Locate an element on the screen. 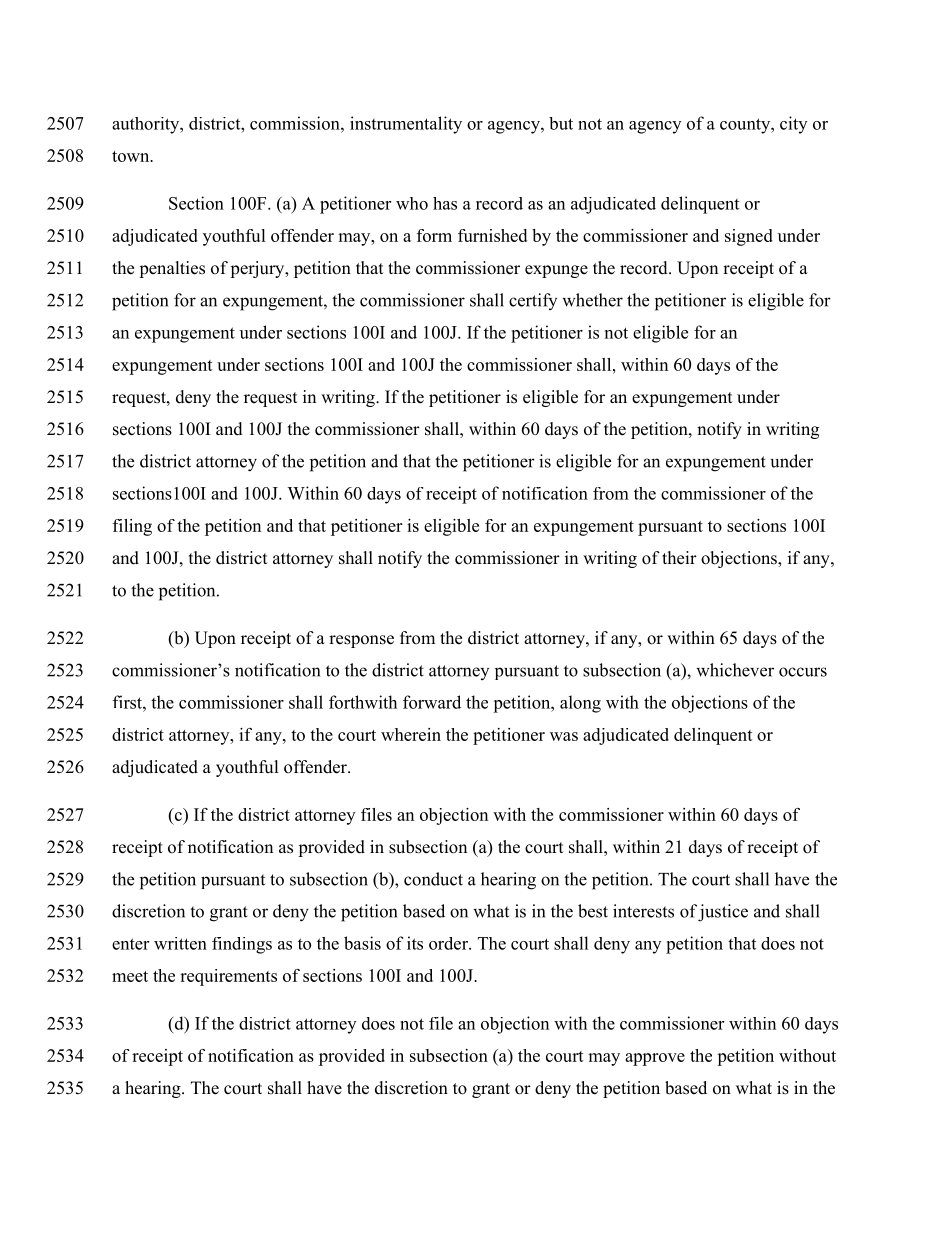  response is located at coordinates (361, 641).
